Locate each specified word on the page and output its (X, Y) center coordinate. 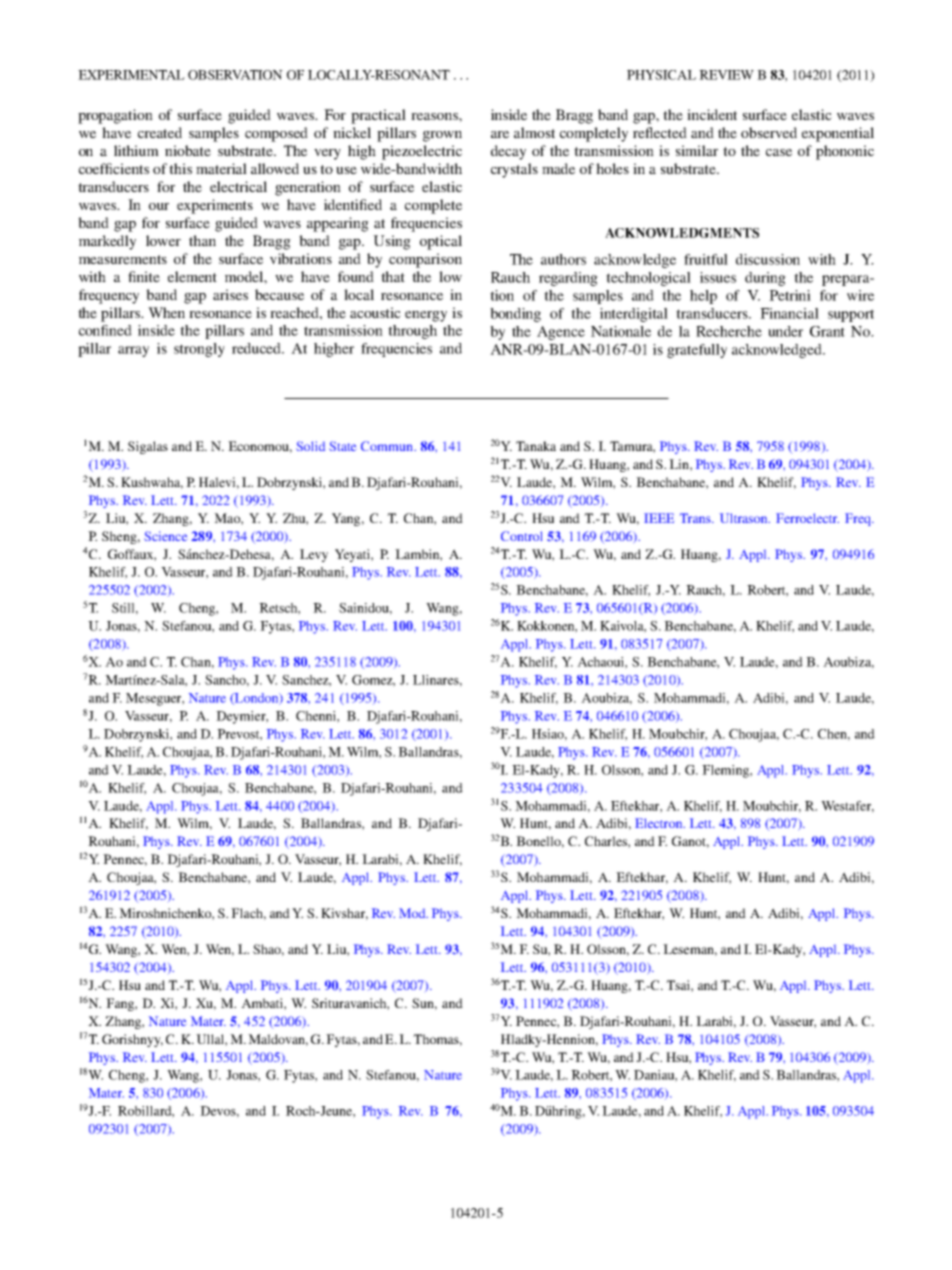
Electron (660, 823)
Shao (268, 950)
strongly (199, 350)
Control (521, 536)
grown (442, 136)
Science (165, 536)
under (785, 331)
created (160, 132)
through (412, 332)
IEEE (659, 518)
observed (769, 132)
